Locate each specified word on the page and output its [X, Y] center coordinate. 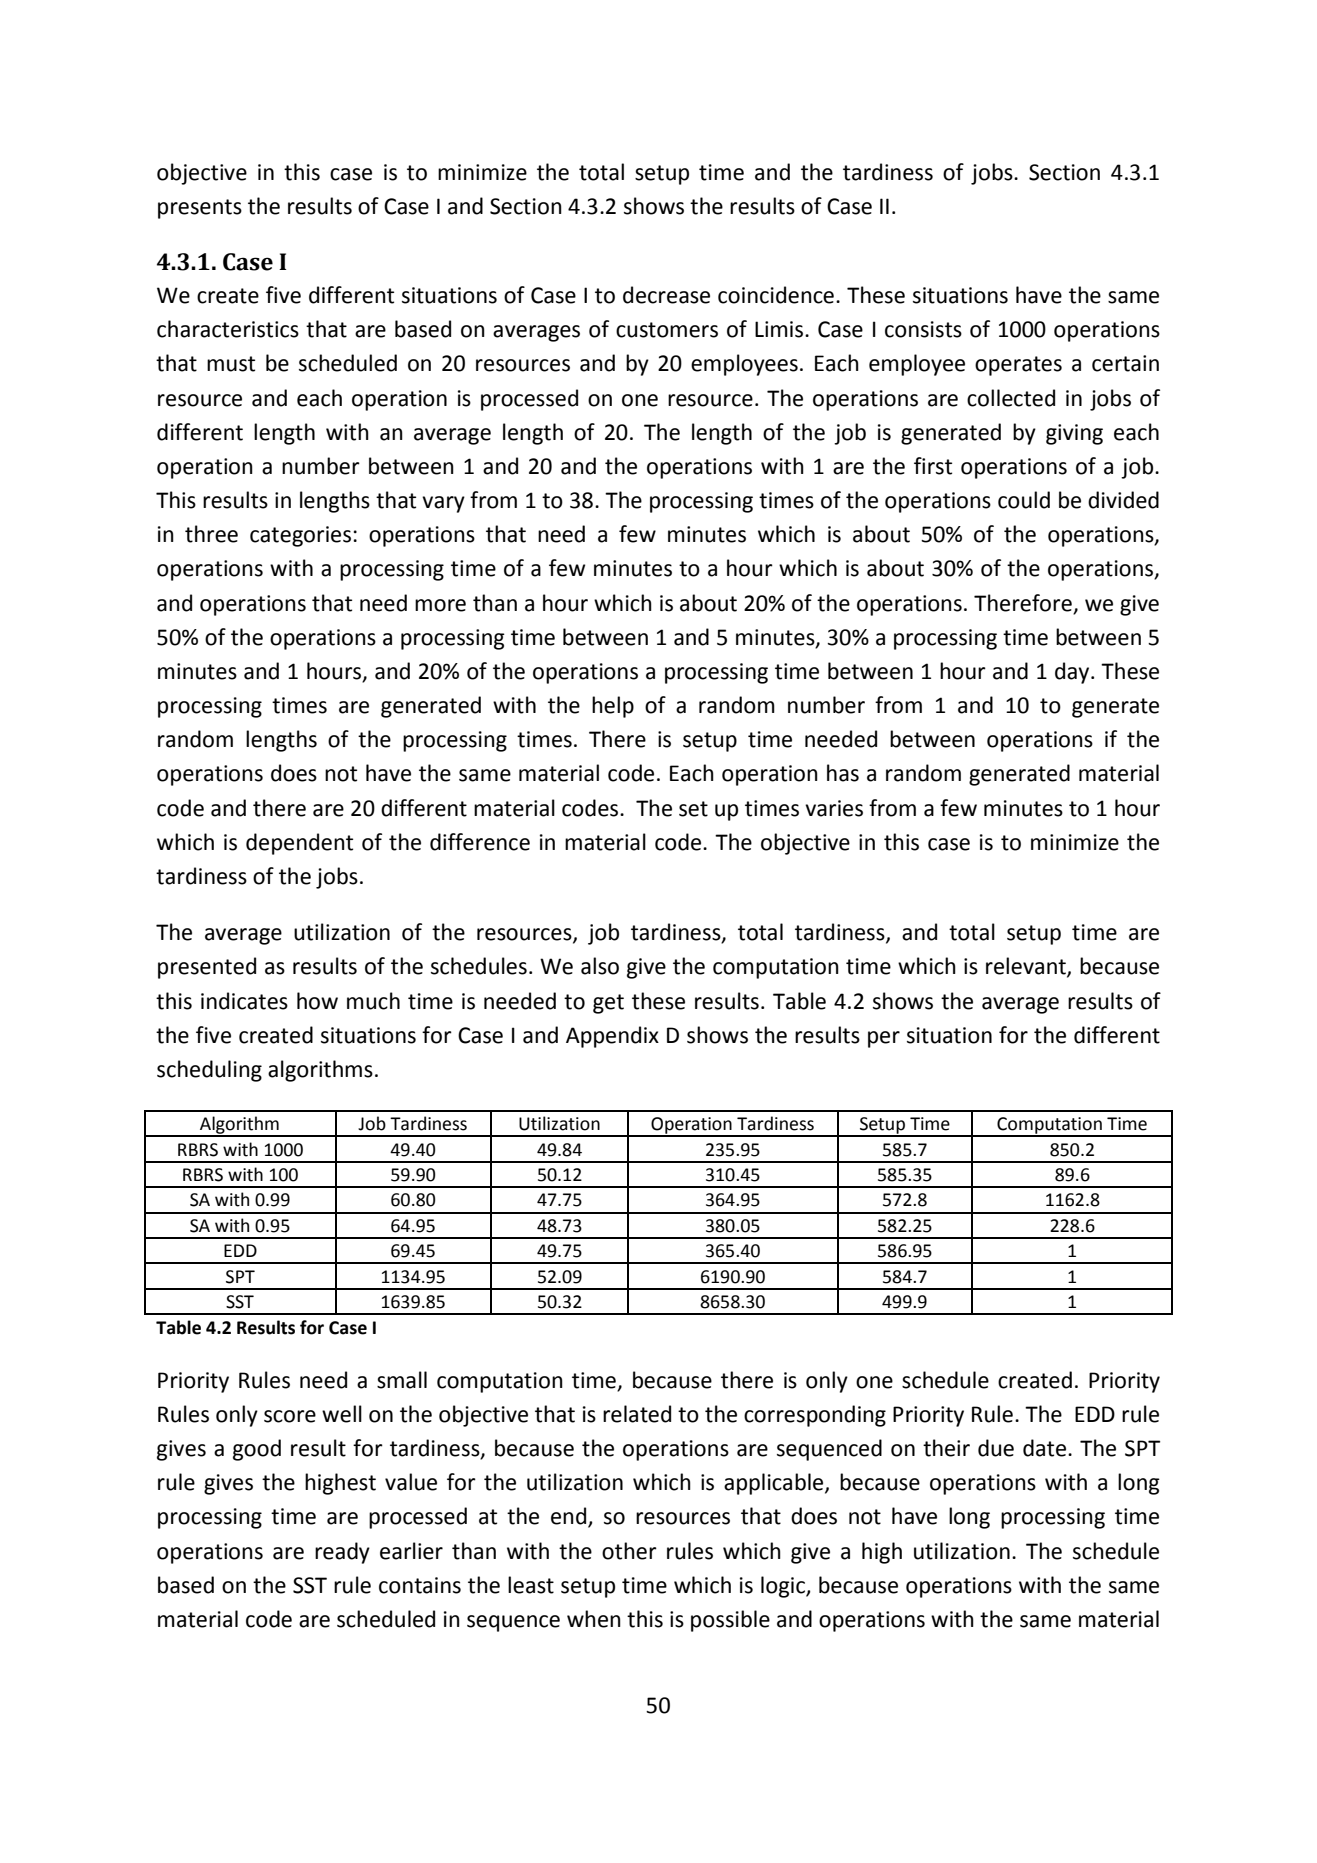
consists [923, 329]
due [996, 1448]
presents [200, 209]
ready [342, 1553]
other [629, 1551]
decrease [666, 295]
